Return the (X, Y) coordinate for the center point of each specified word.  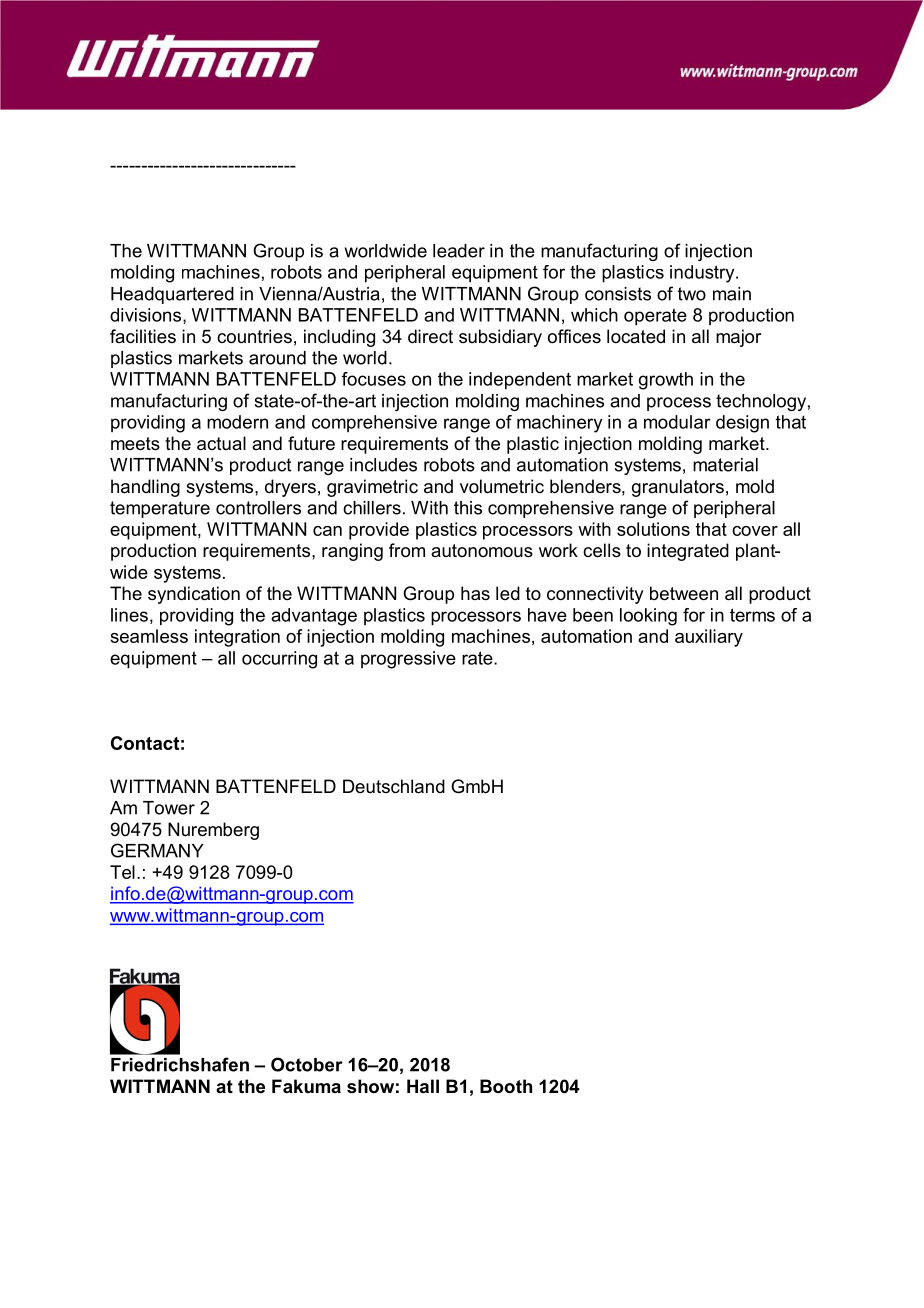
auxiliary (709, 638)
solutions (653, 529)
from (407, 550)
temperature (160, 509)
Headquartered (172, 295)
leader (459, 251)
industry (703, 274)
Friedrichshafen (180, 1064)
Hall (423, 1086)
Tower (169, 808)
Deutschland (394, 786)
